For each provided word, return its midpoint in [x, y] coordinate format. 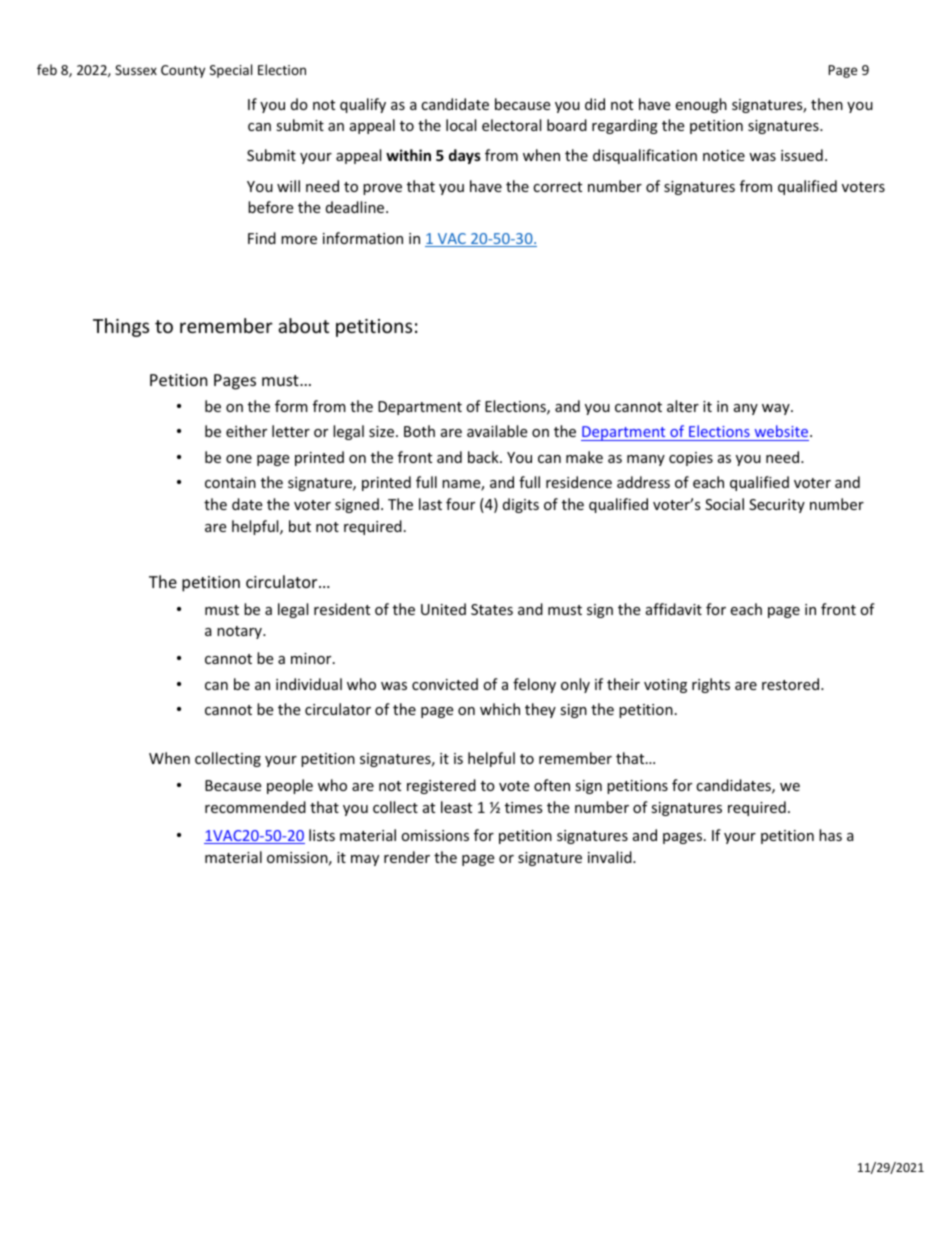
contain [230, 482]
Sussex [136, 70]
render [407, 857]
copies [691, 459]
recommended [255, 807]
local [461, 125]
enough [701, 105]
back [484, 457]
